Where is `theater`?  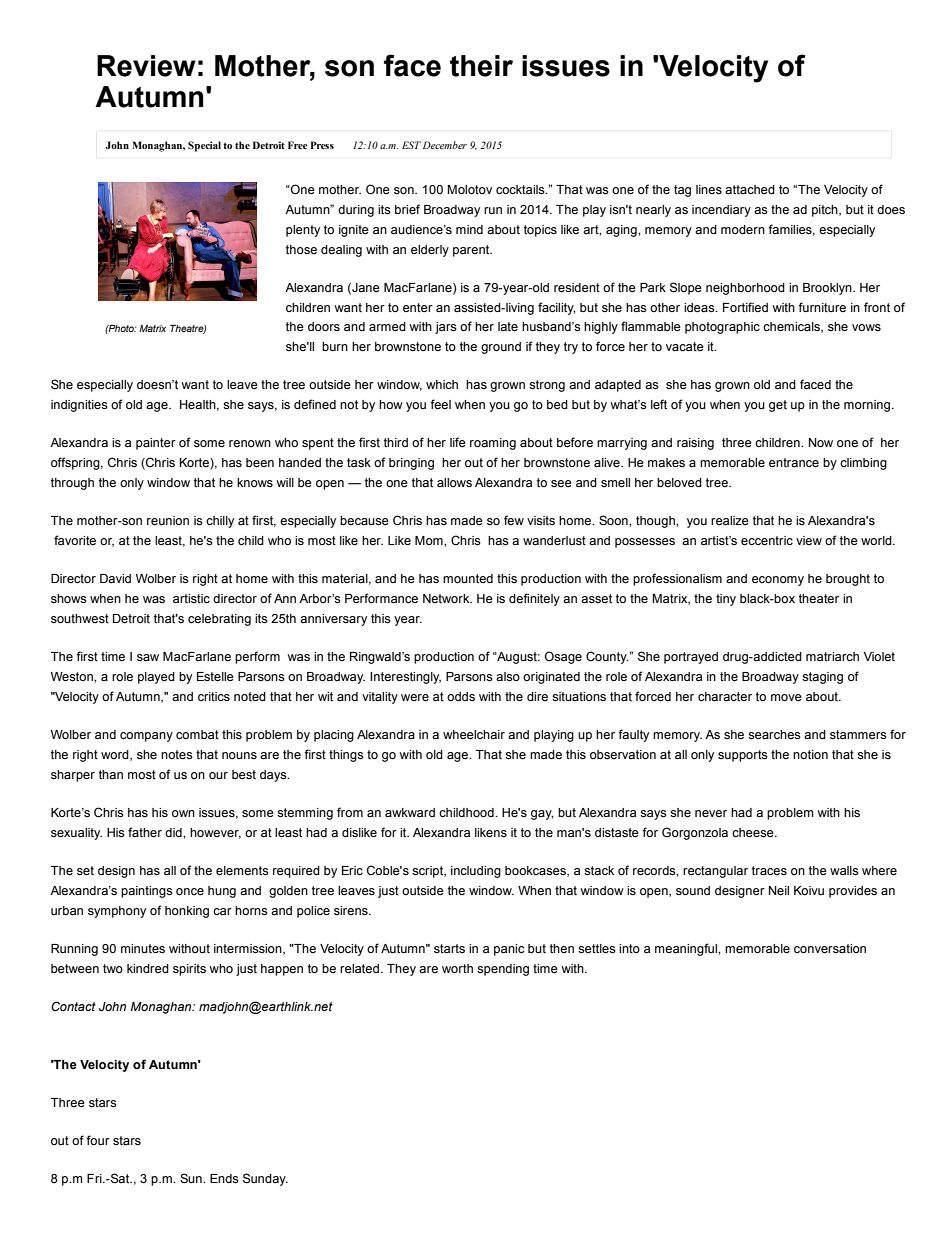 theater is located at coordinates (819, 599).
